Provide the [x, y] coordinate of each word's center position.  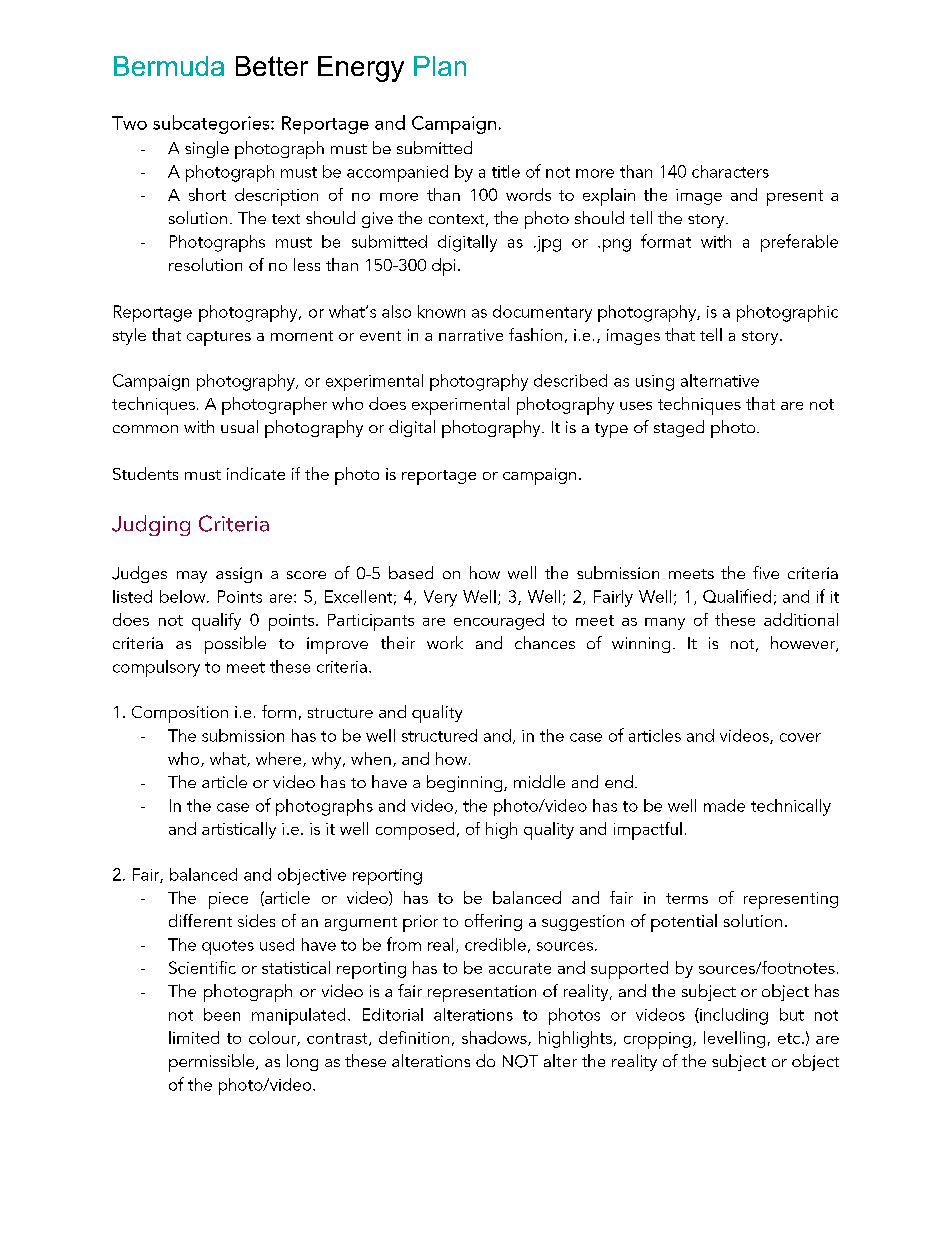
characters [730, 171]
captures [219, 338]
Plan [440, 66]
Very [440, 598]
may [192, 577]
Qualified [737, 596]
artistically [239, 830]
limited [194, 1037]
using [655, 383]
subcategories [212, 124]
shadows [495, 1038]
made [724, 805]
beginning [466, 783]
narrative [471, 335]
